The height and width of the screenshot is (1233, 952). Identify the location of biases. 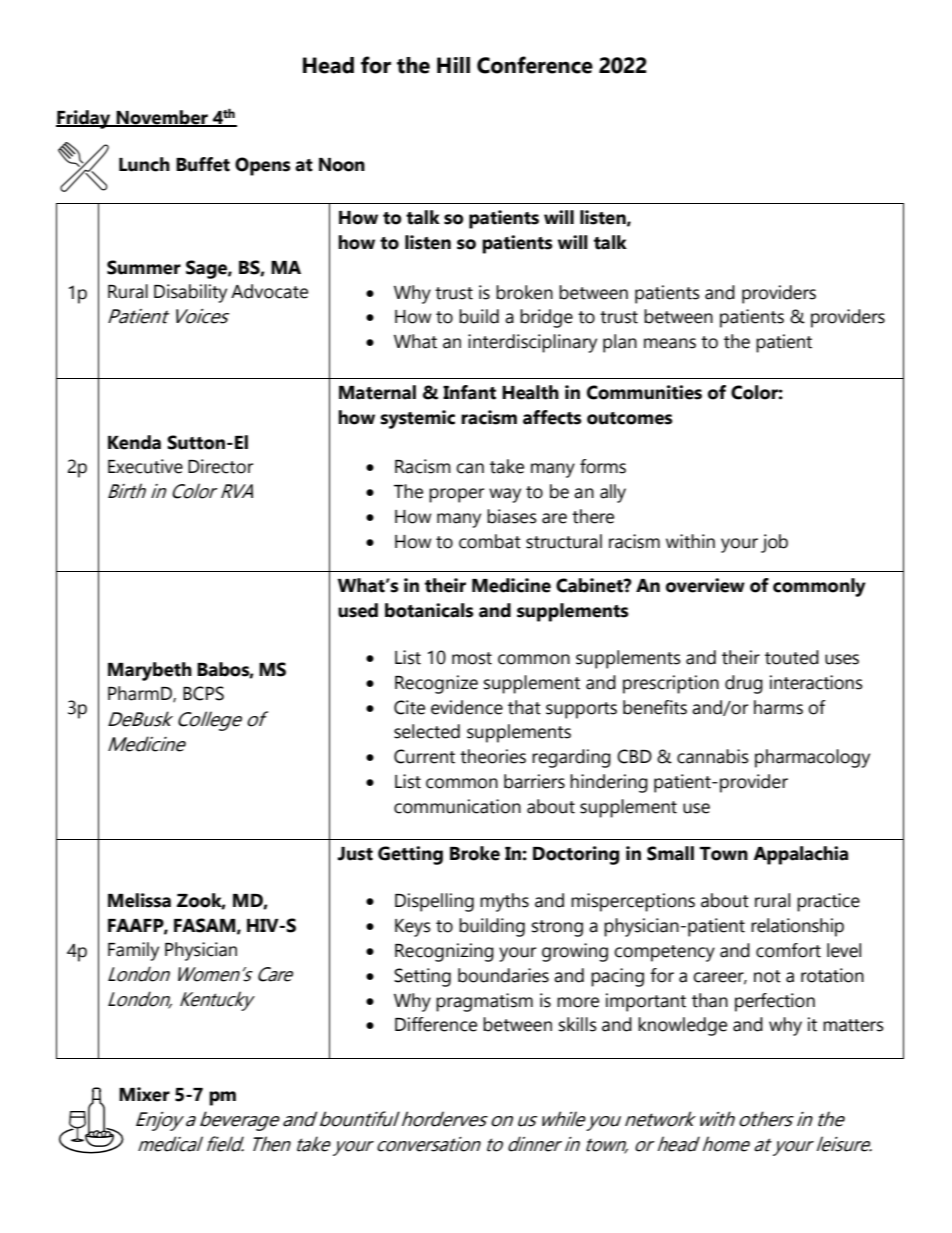
(512, 516).
